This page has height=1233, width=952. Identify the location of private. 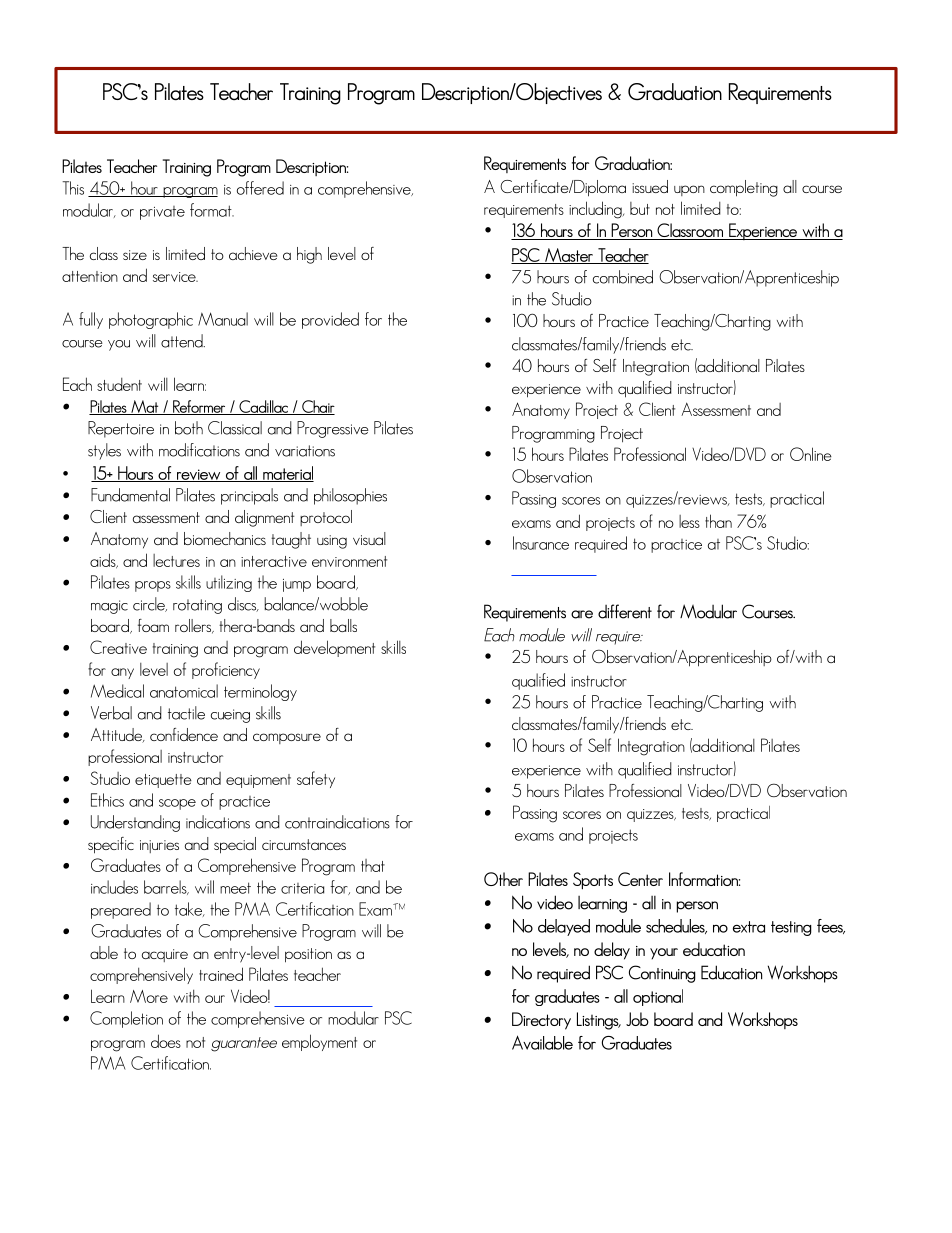
(162, 213).
